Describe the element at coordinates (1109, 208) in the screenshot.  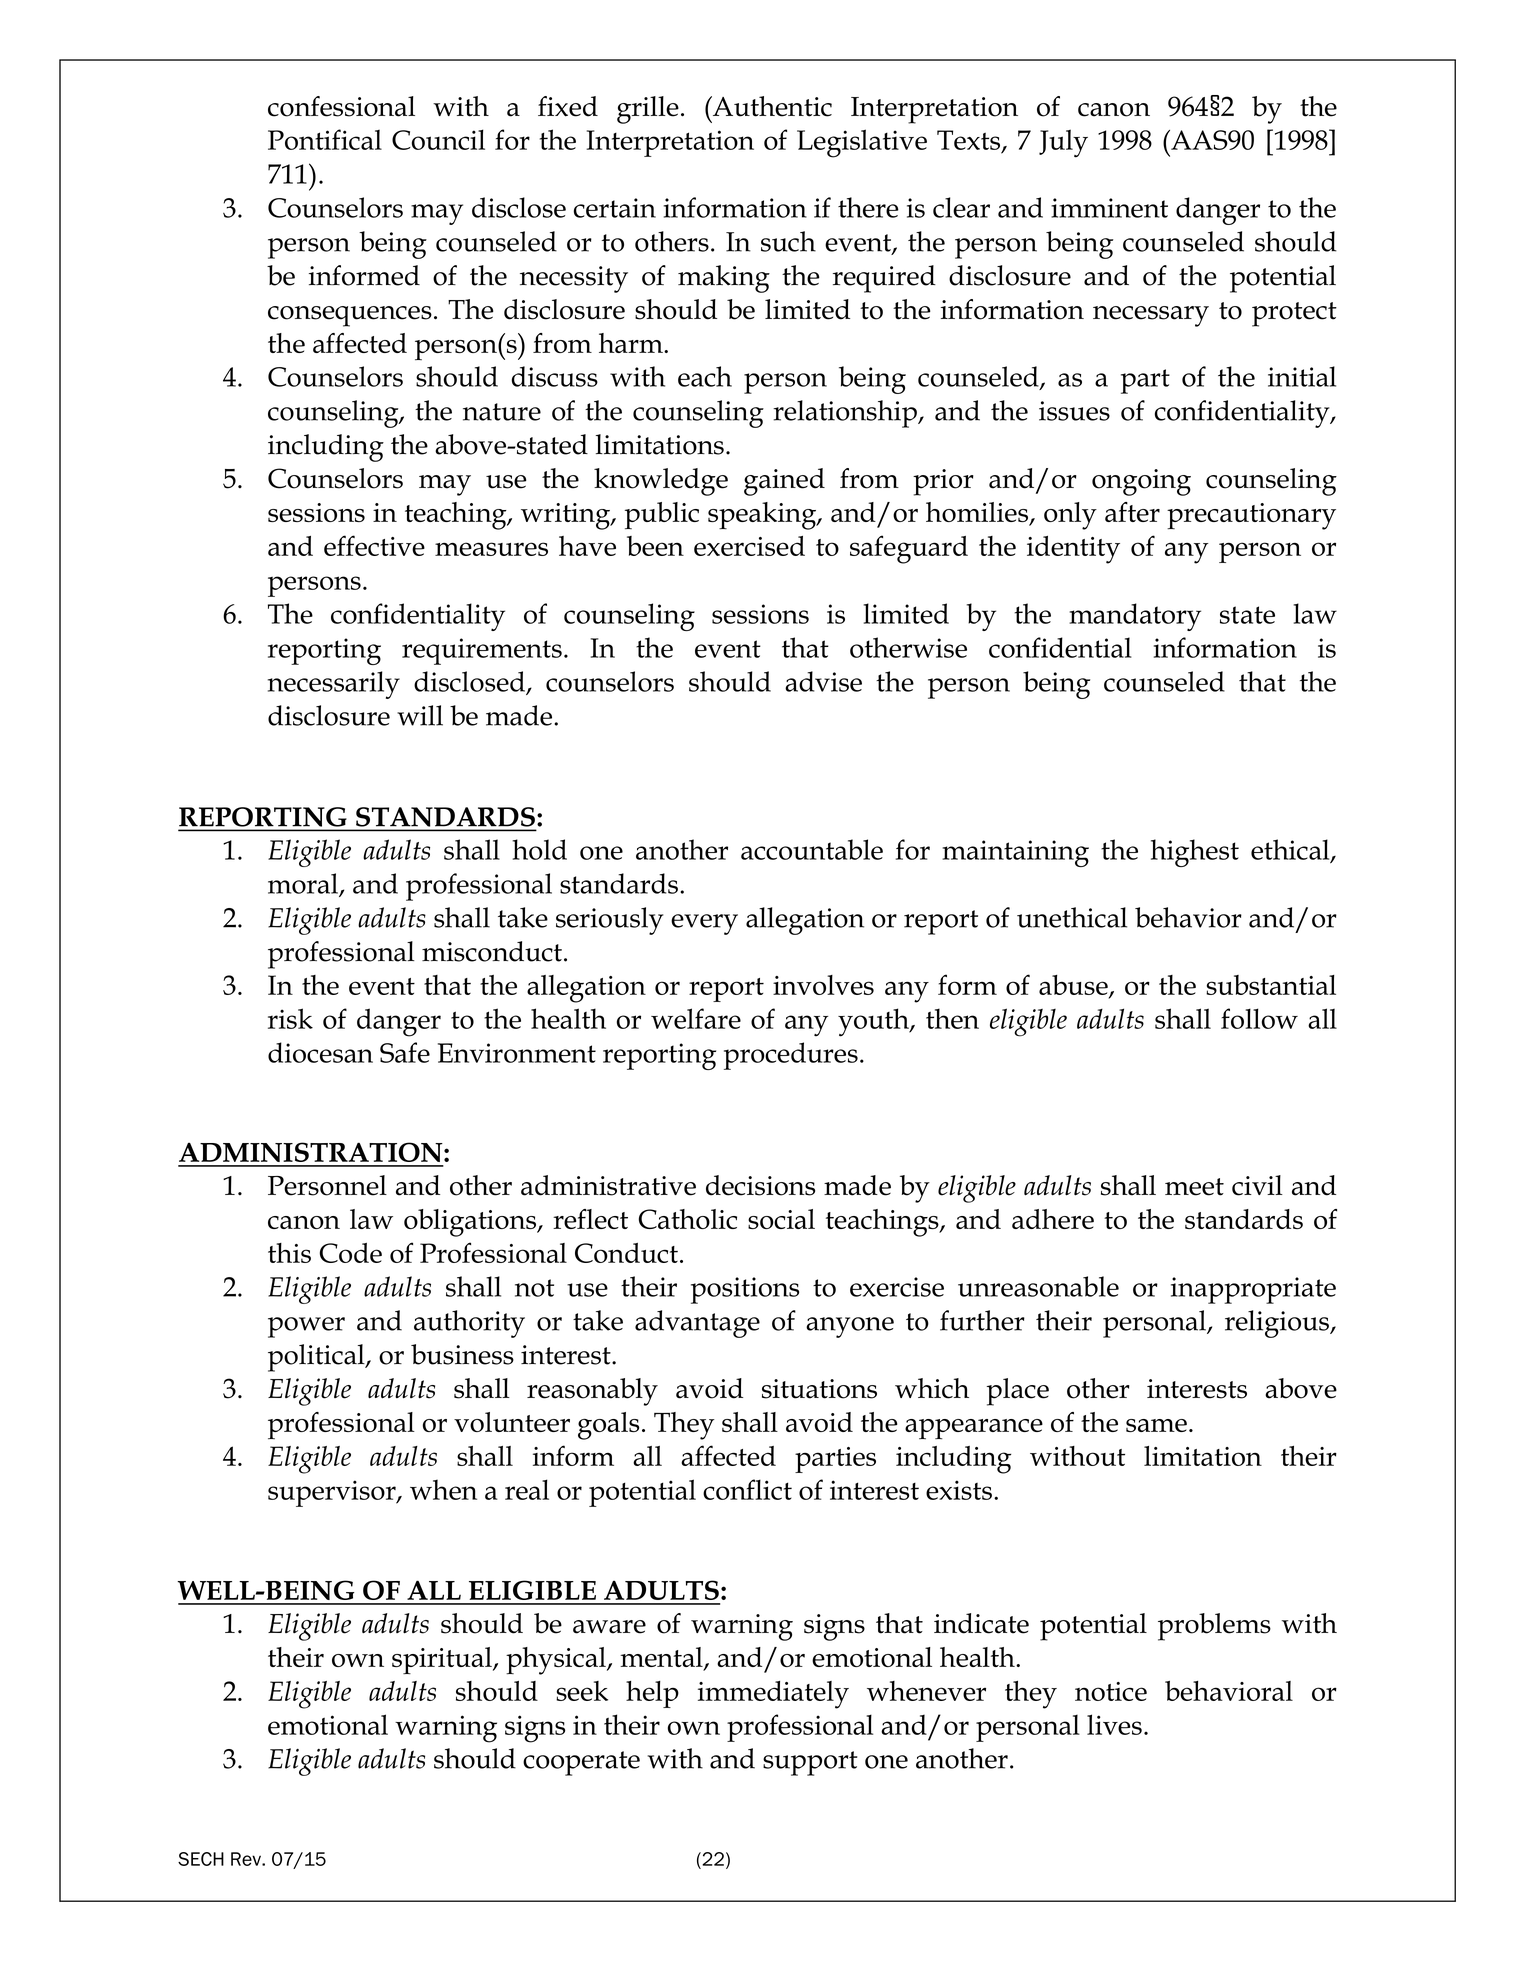
I see `imminent` at that location.
